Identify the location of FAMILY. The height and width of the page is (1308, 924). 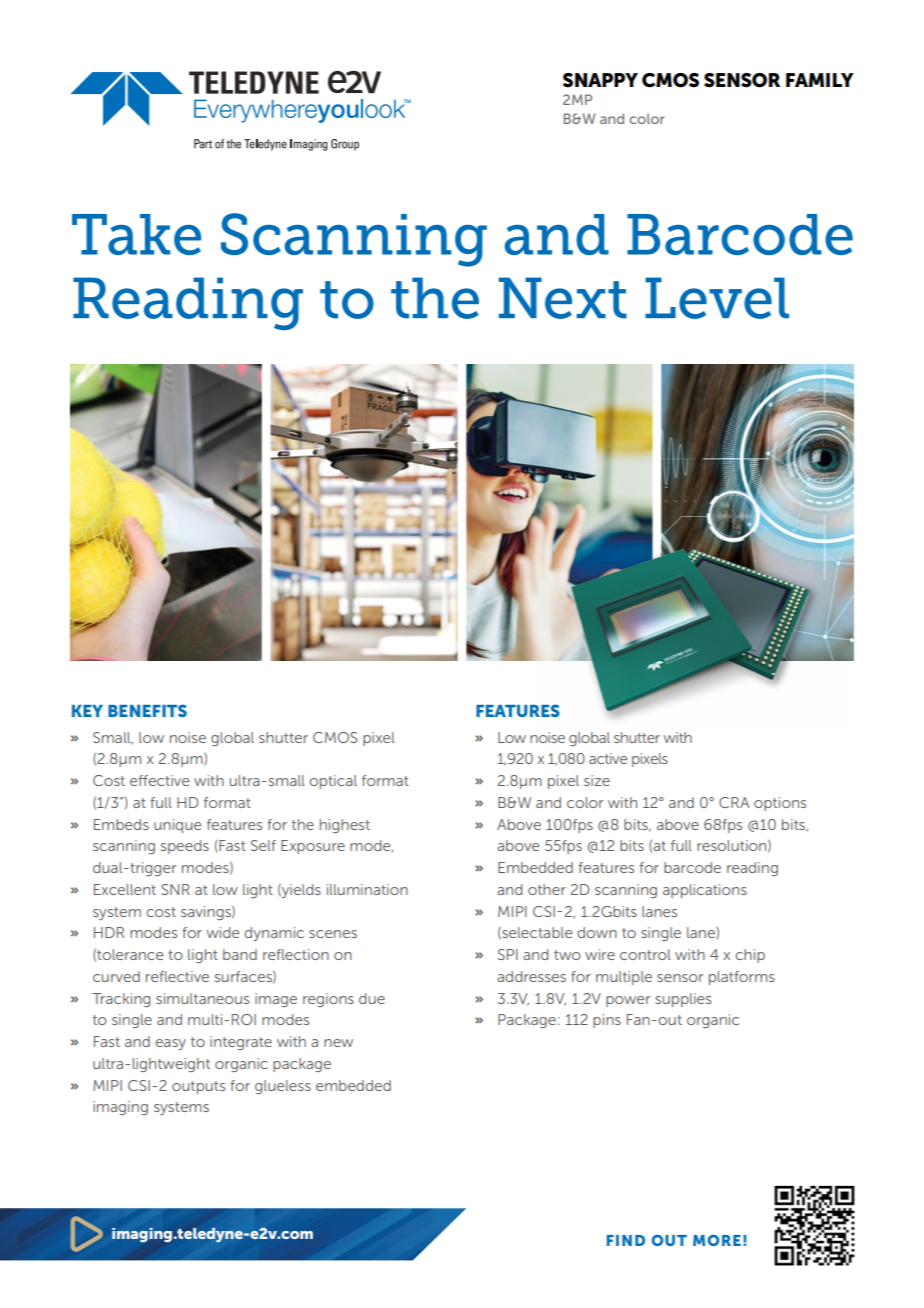
(820, 80).
